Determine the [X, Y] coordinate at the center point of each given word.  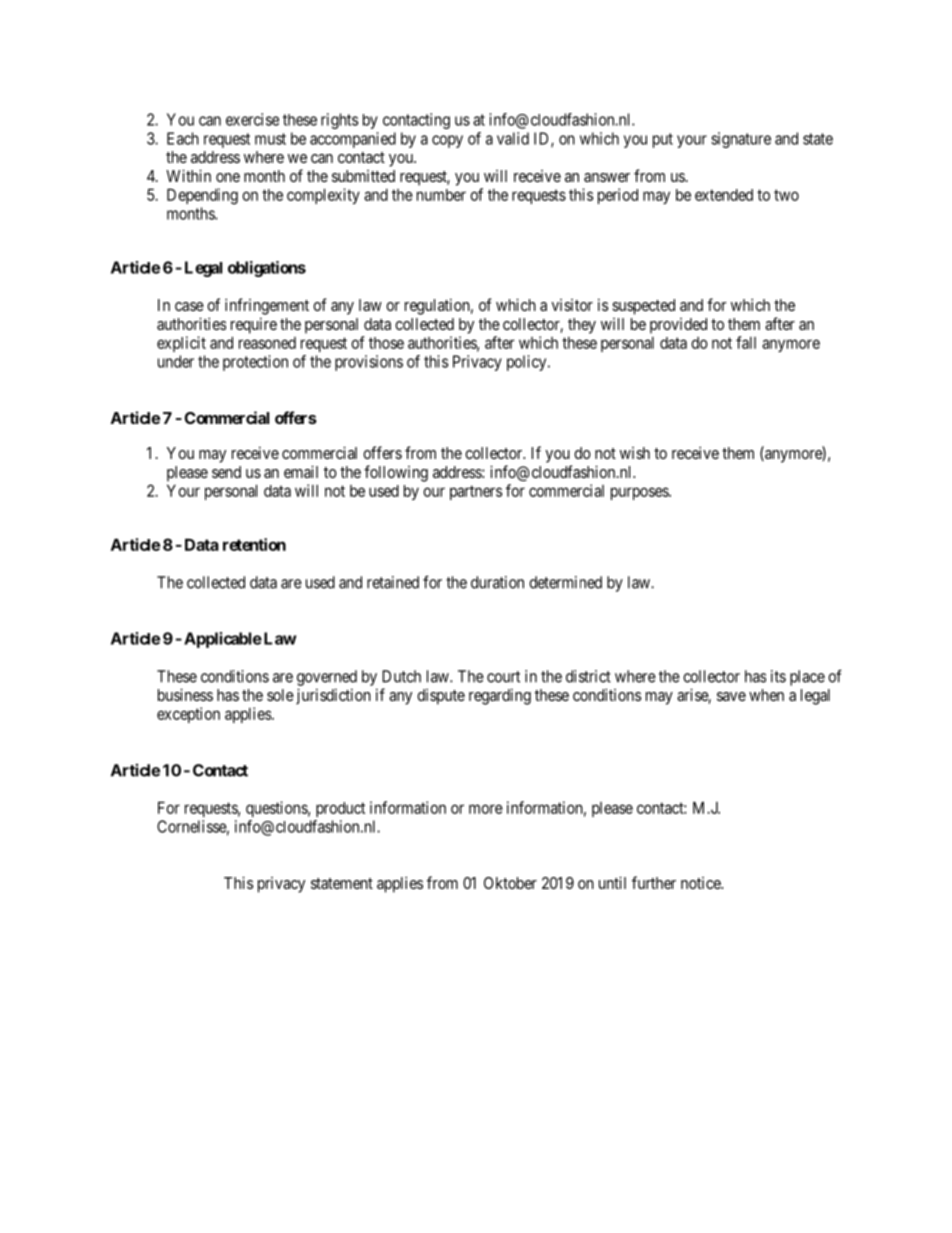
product [340, 809]
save [731, 696]
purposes [640, 493]
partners [476, 492]
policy [528, 363]
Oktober [510, 883]
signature [741, 140]
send [226, 472]
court [503, 677]
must [270, 139]
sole [280, 695]
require [254, 325]
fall [746, 342]
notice [701, 883]
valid [513, 138]
